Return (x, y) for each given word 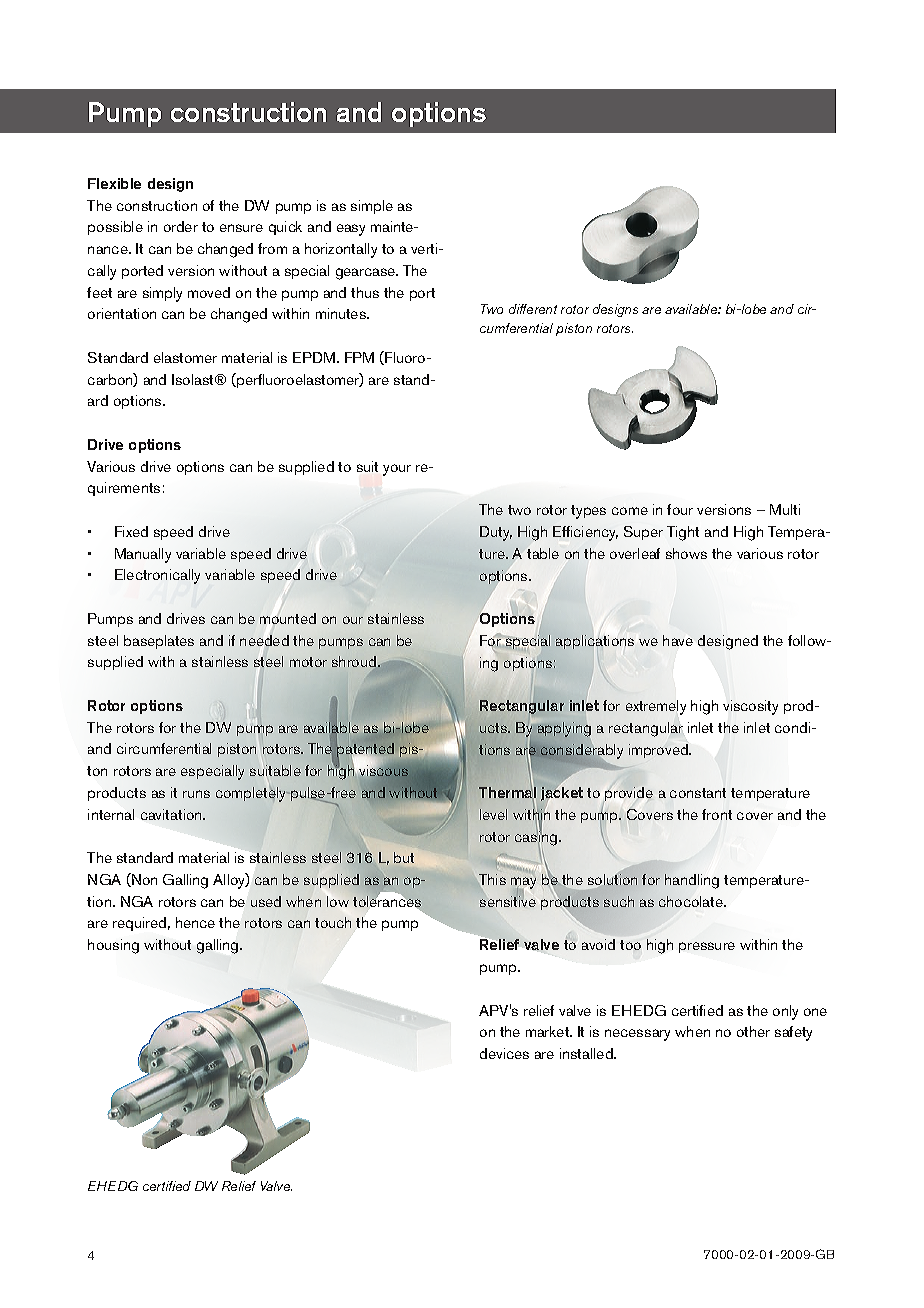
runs (196, 794)
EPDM (315, 357)
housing (113, 946)
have (678, 640)
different (533, 309)
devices (504, 1053)
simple (372, 207)
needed (264, 640)
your (397, 470)
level (493, 814)
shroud (355, 663)
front (717, 814)
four (680, 509)
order (181, 226)
